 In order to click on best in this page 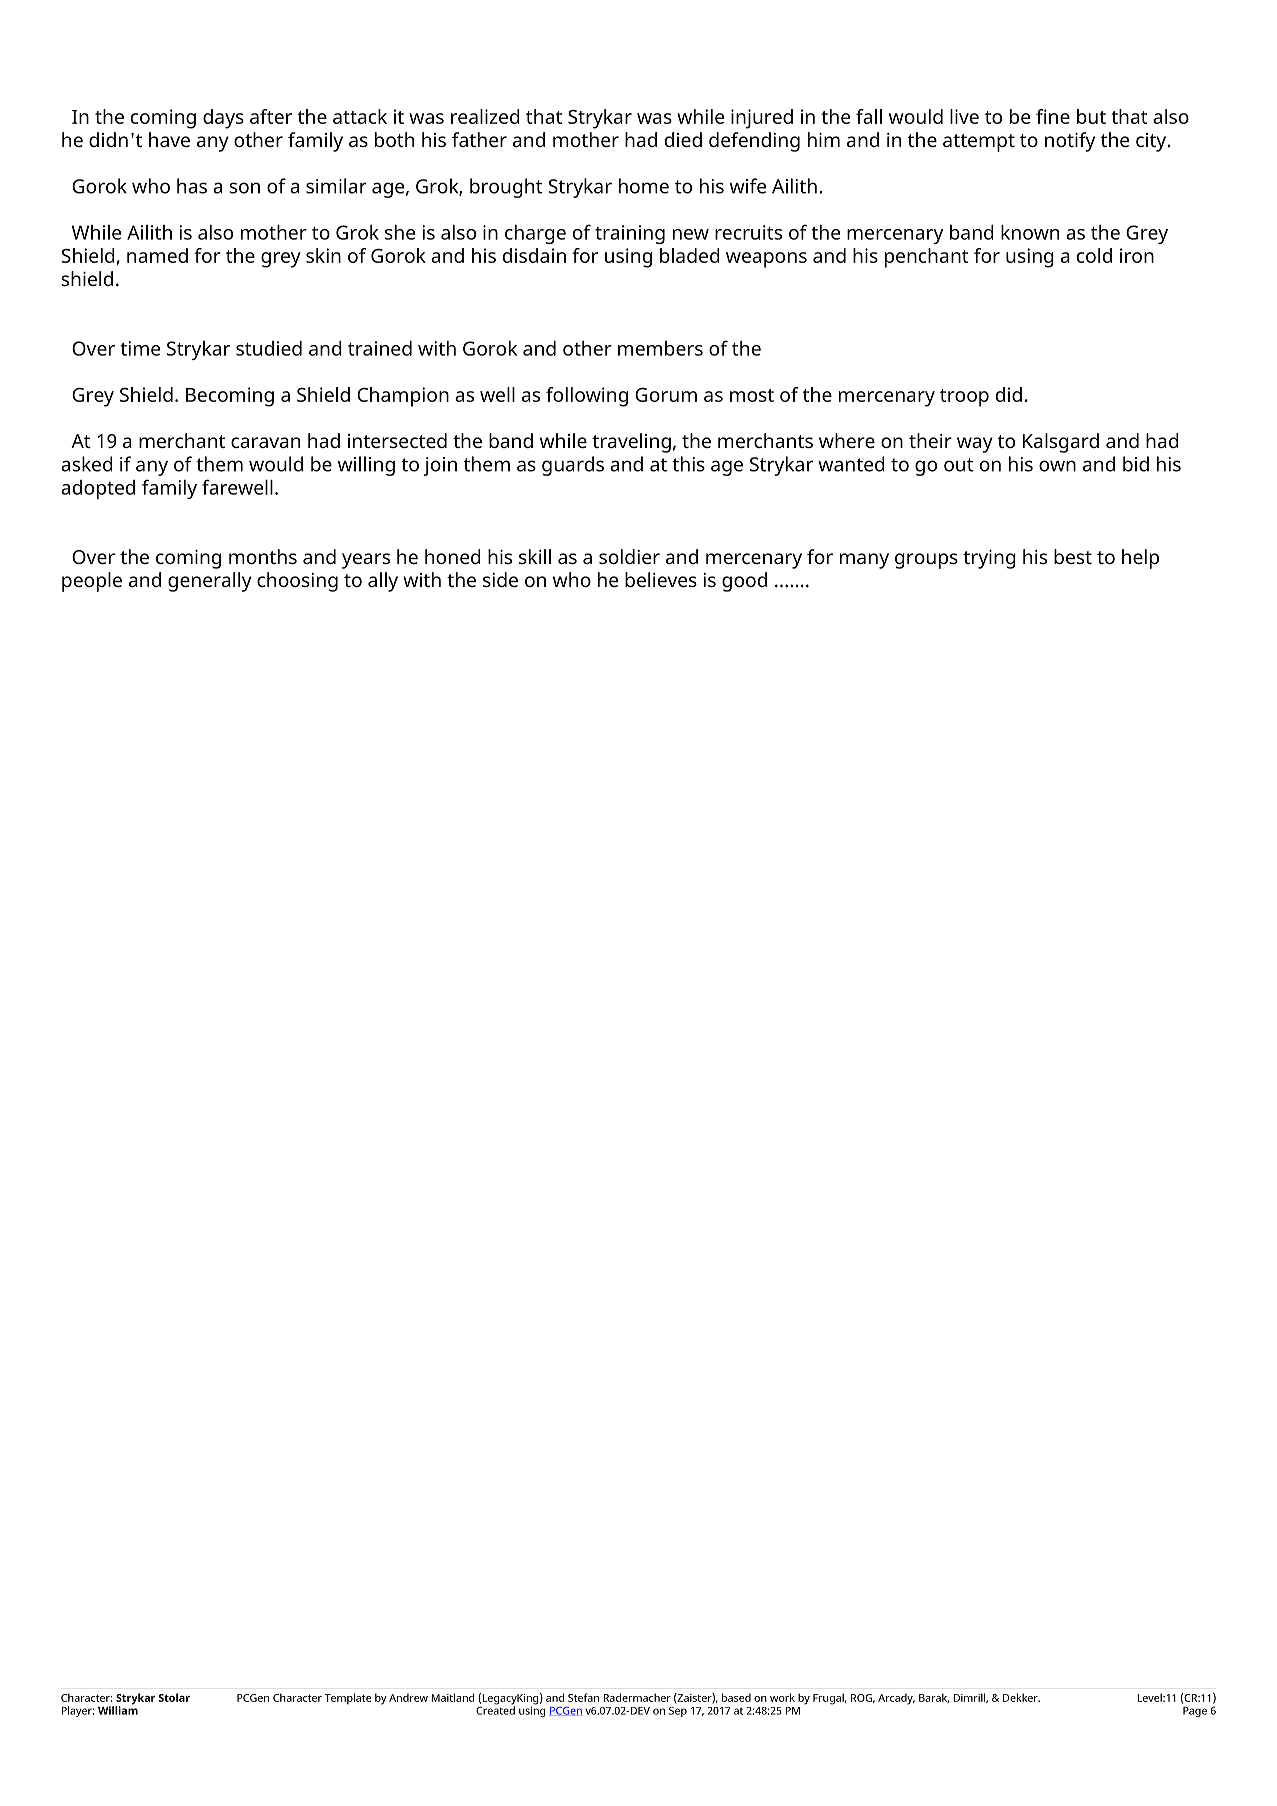, I will do `click(1073, 556)`.
